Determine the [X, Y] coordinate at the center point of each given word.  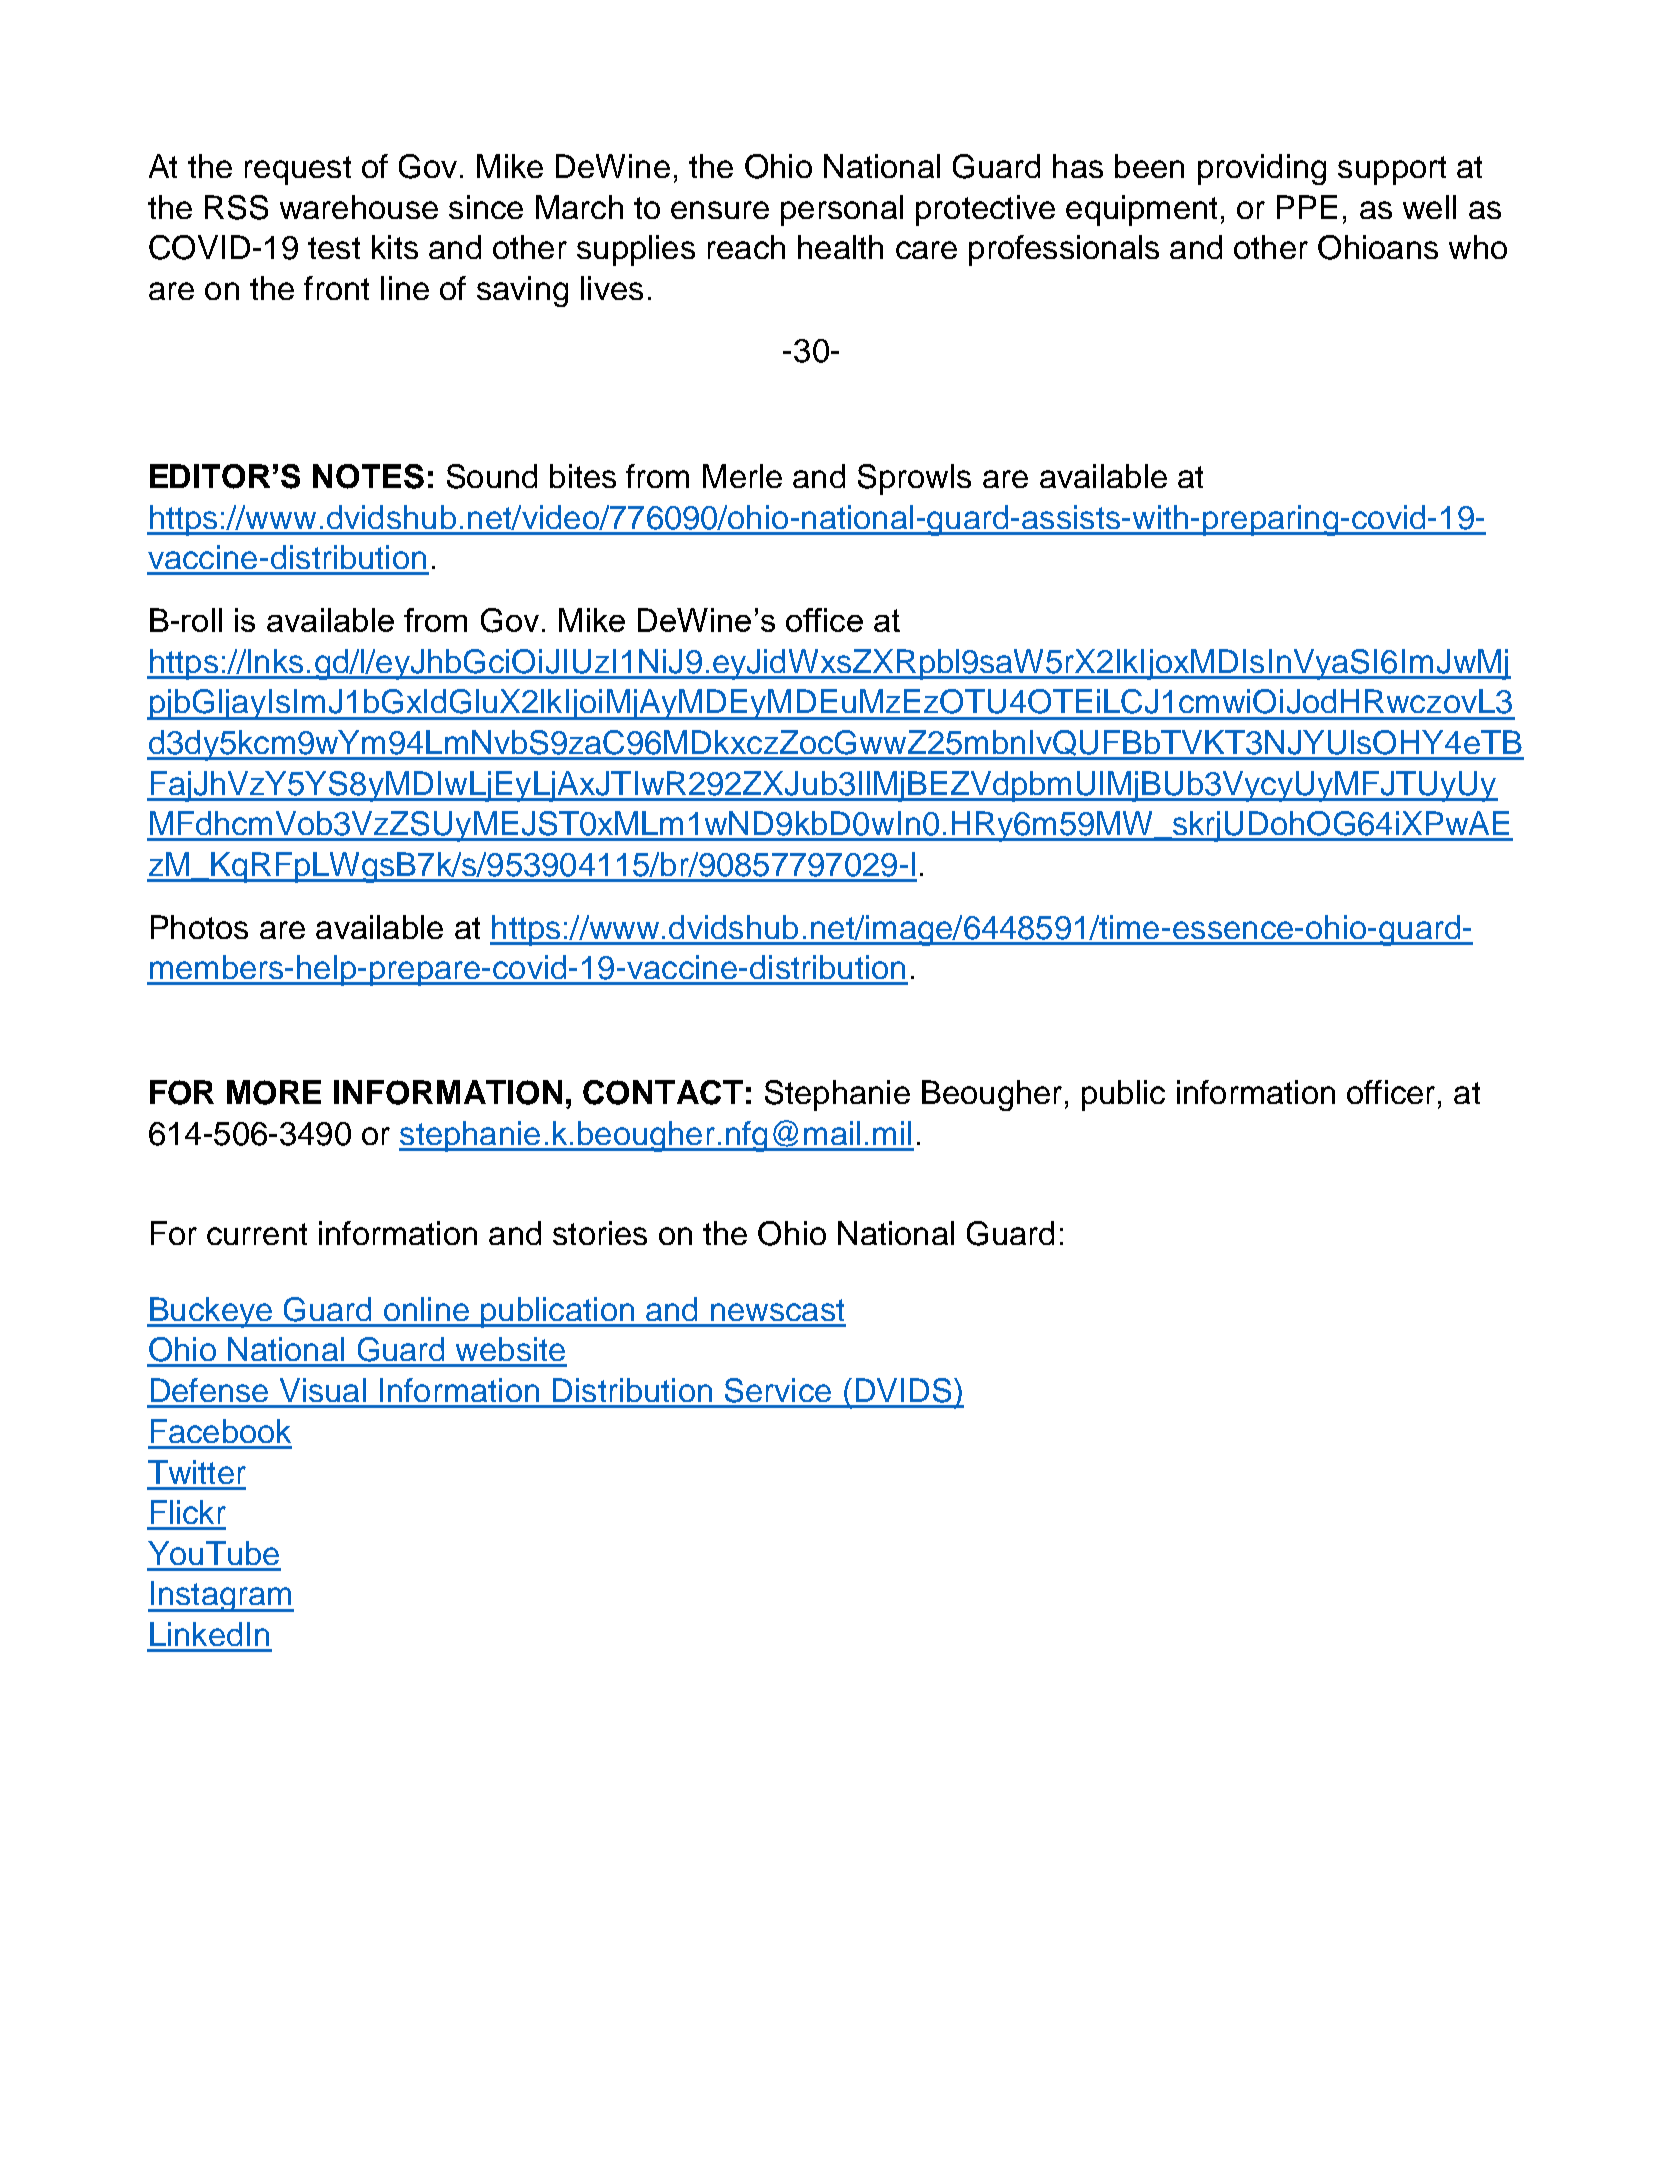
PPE [1307, 207]
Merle [742, 476]
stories [600, 1233]
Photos [199, 927]
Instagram [221, 1596]
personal [842, 210]
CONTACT [663, 1092]
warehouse [359, 207]
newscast [777, 1310]
